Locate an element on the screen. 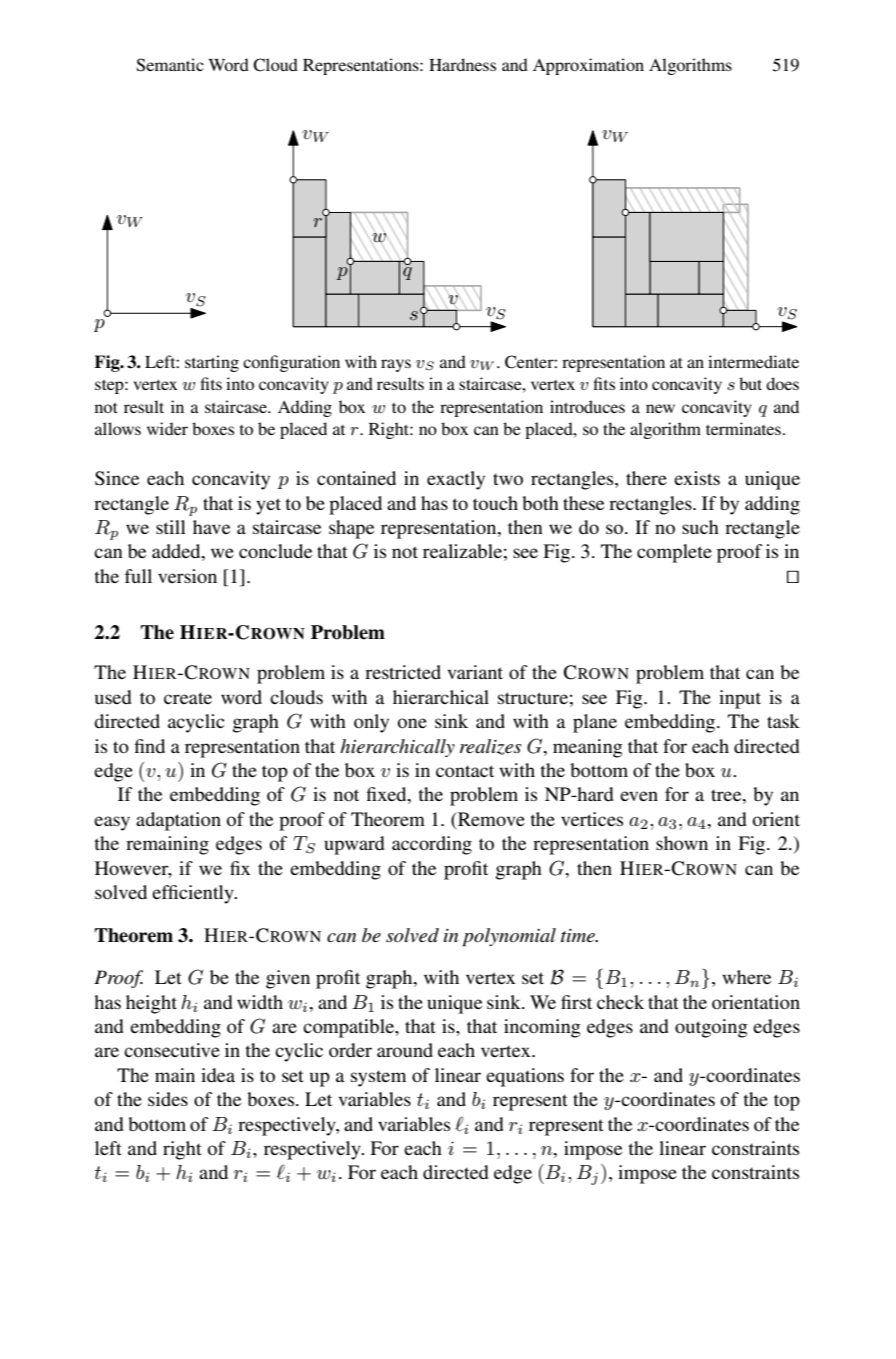  Semantic is located at coordinates (170, 65).
